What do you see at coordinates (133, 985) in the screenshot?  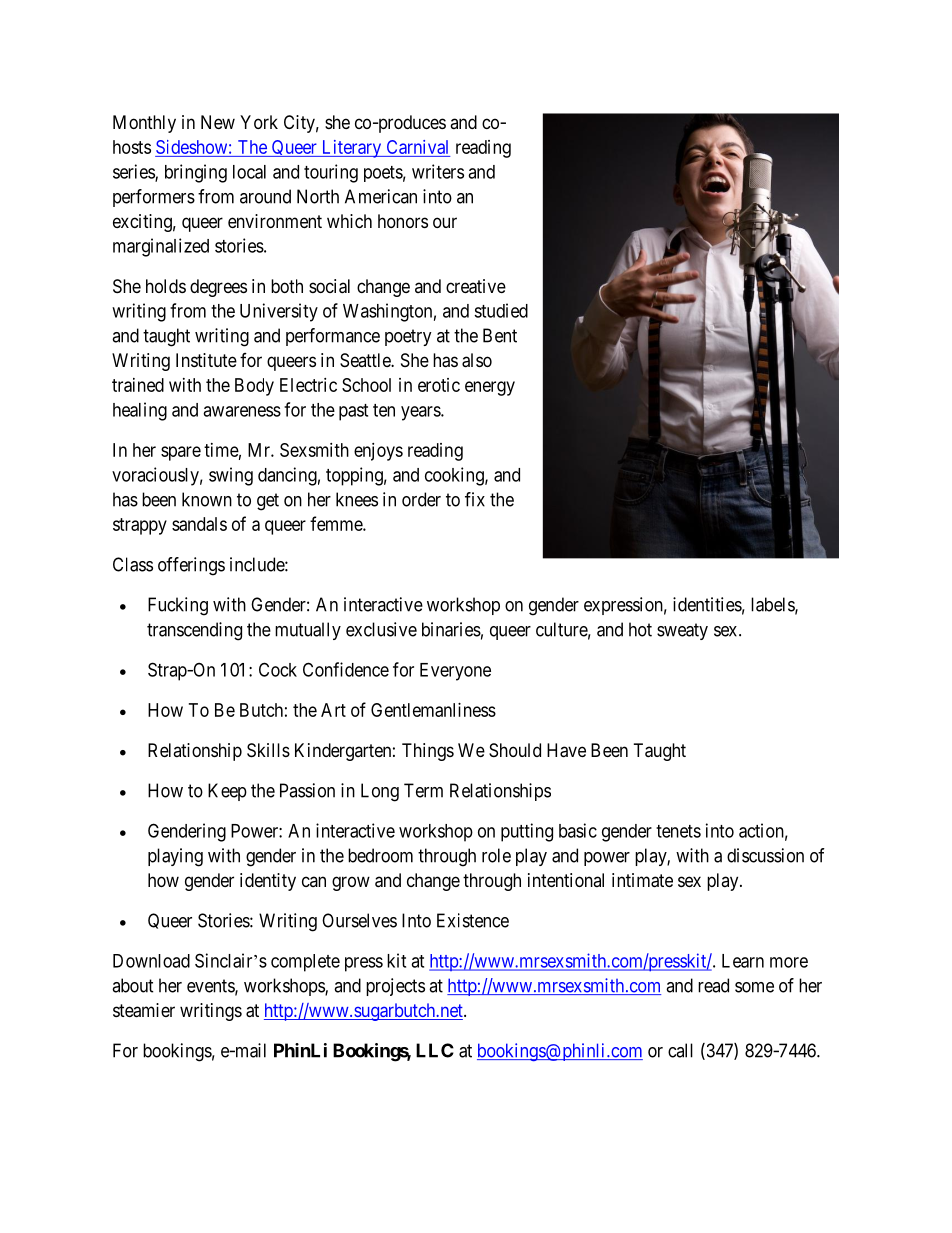 I see `about` at bounding box center [133, 985].
